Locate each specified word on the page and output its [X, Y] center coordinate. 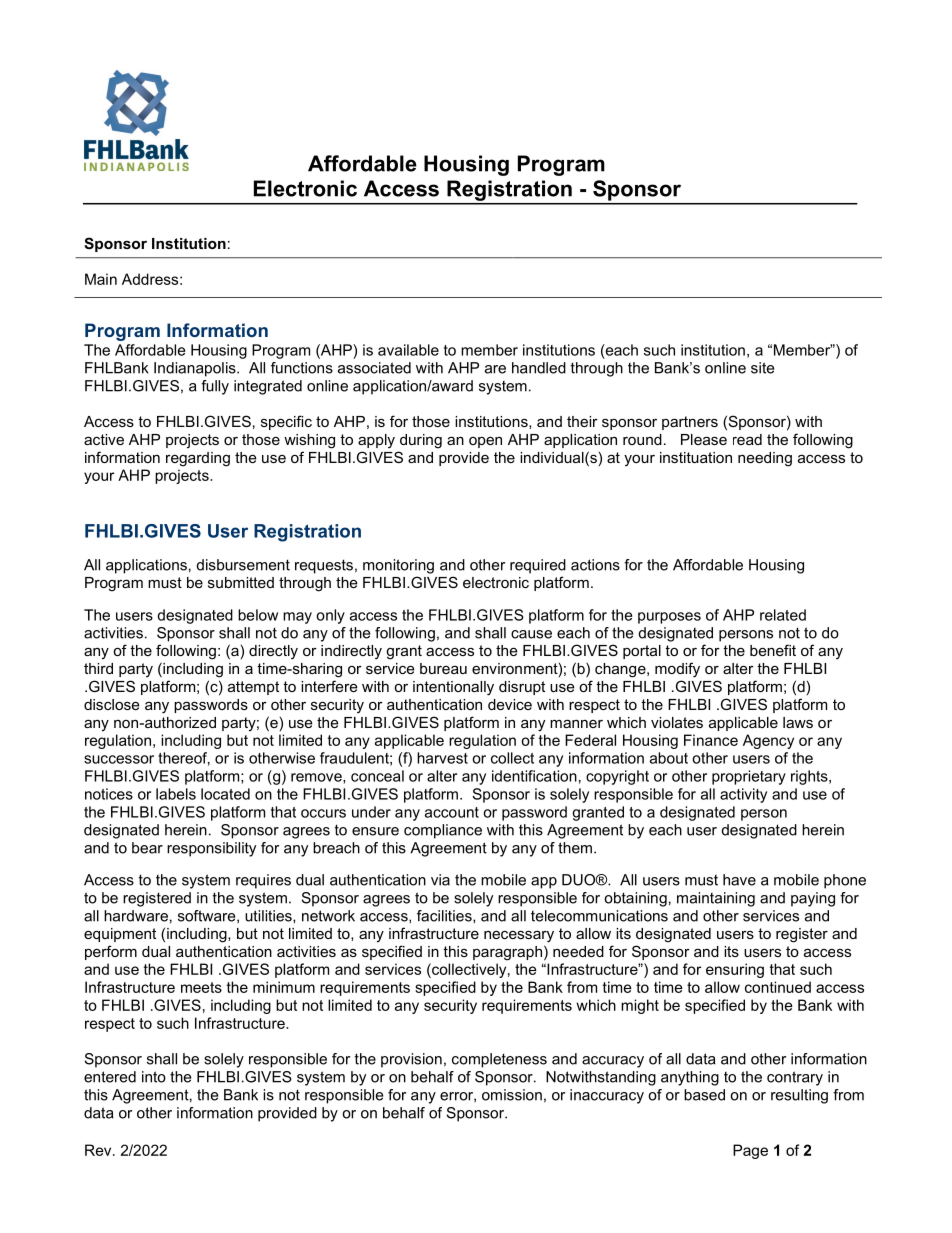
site [762, 368]
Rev [99, 1150]
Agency [768, 741]
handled [539, 368]
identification [534, 776]
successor [119, 759]
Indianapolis [196, 369]
